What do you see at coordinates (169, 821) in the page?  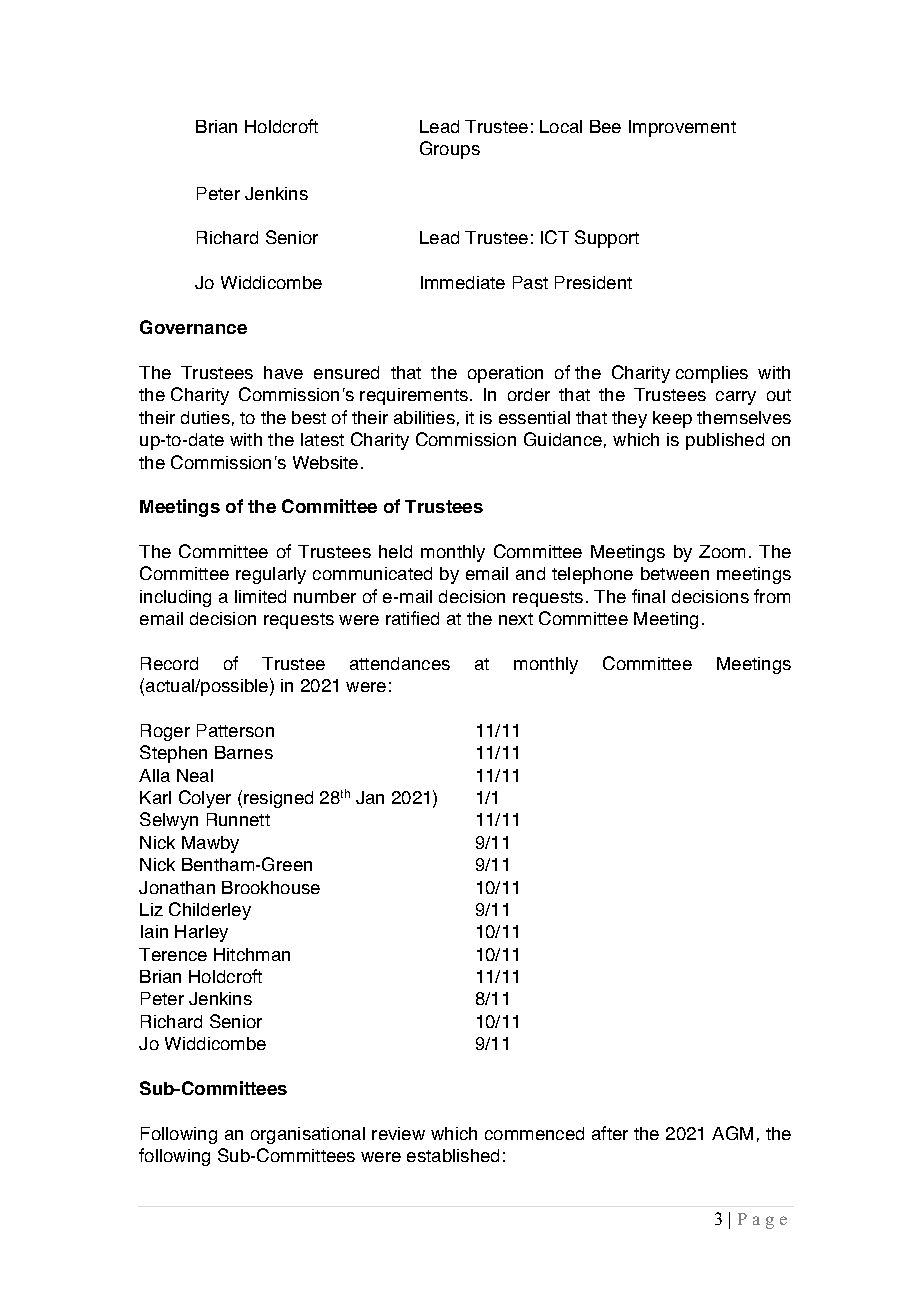 I see `Selwyn` at bounding box center [169, 821].
